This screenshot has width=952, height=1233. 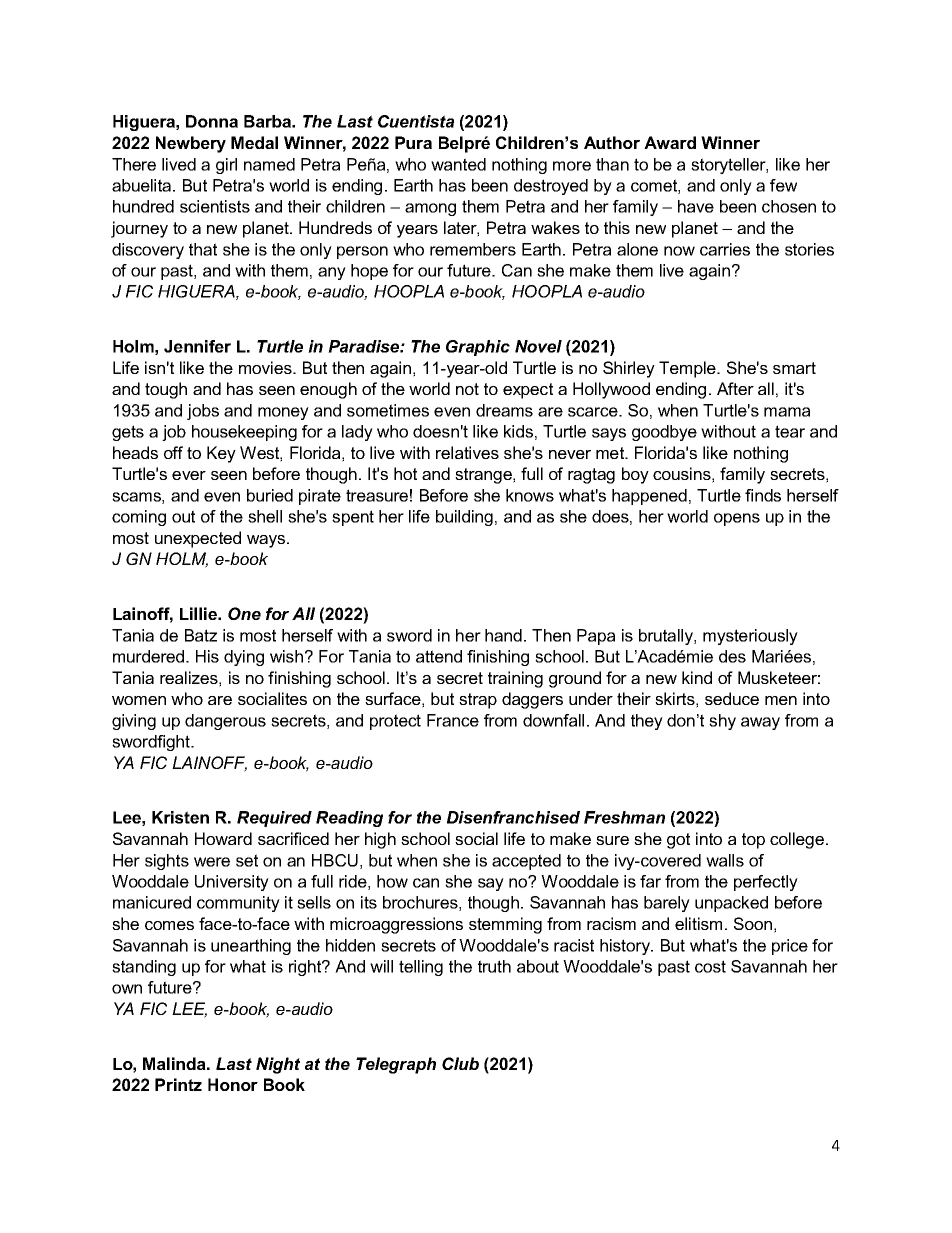 What do you see at coordinates (197, 346) in the screenshot?
I see `Jennifer` at bounding box center [197, 346].
